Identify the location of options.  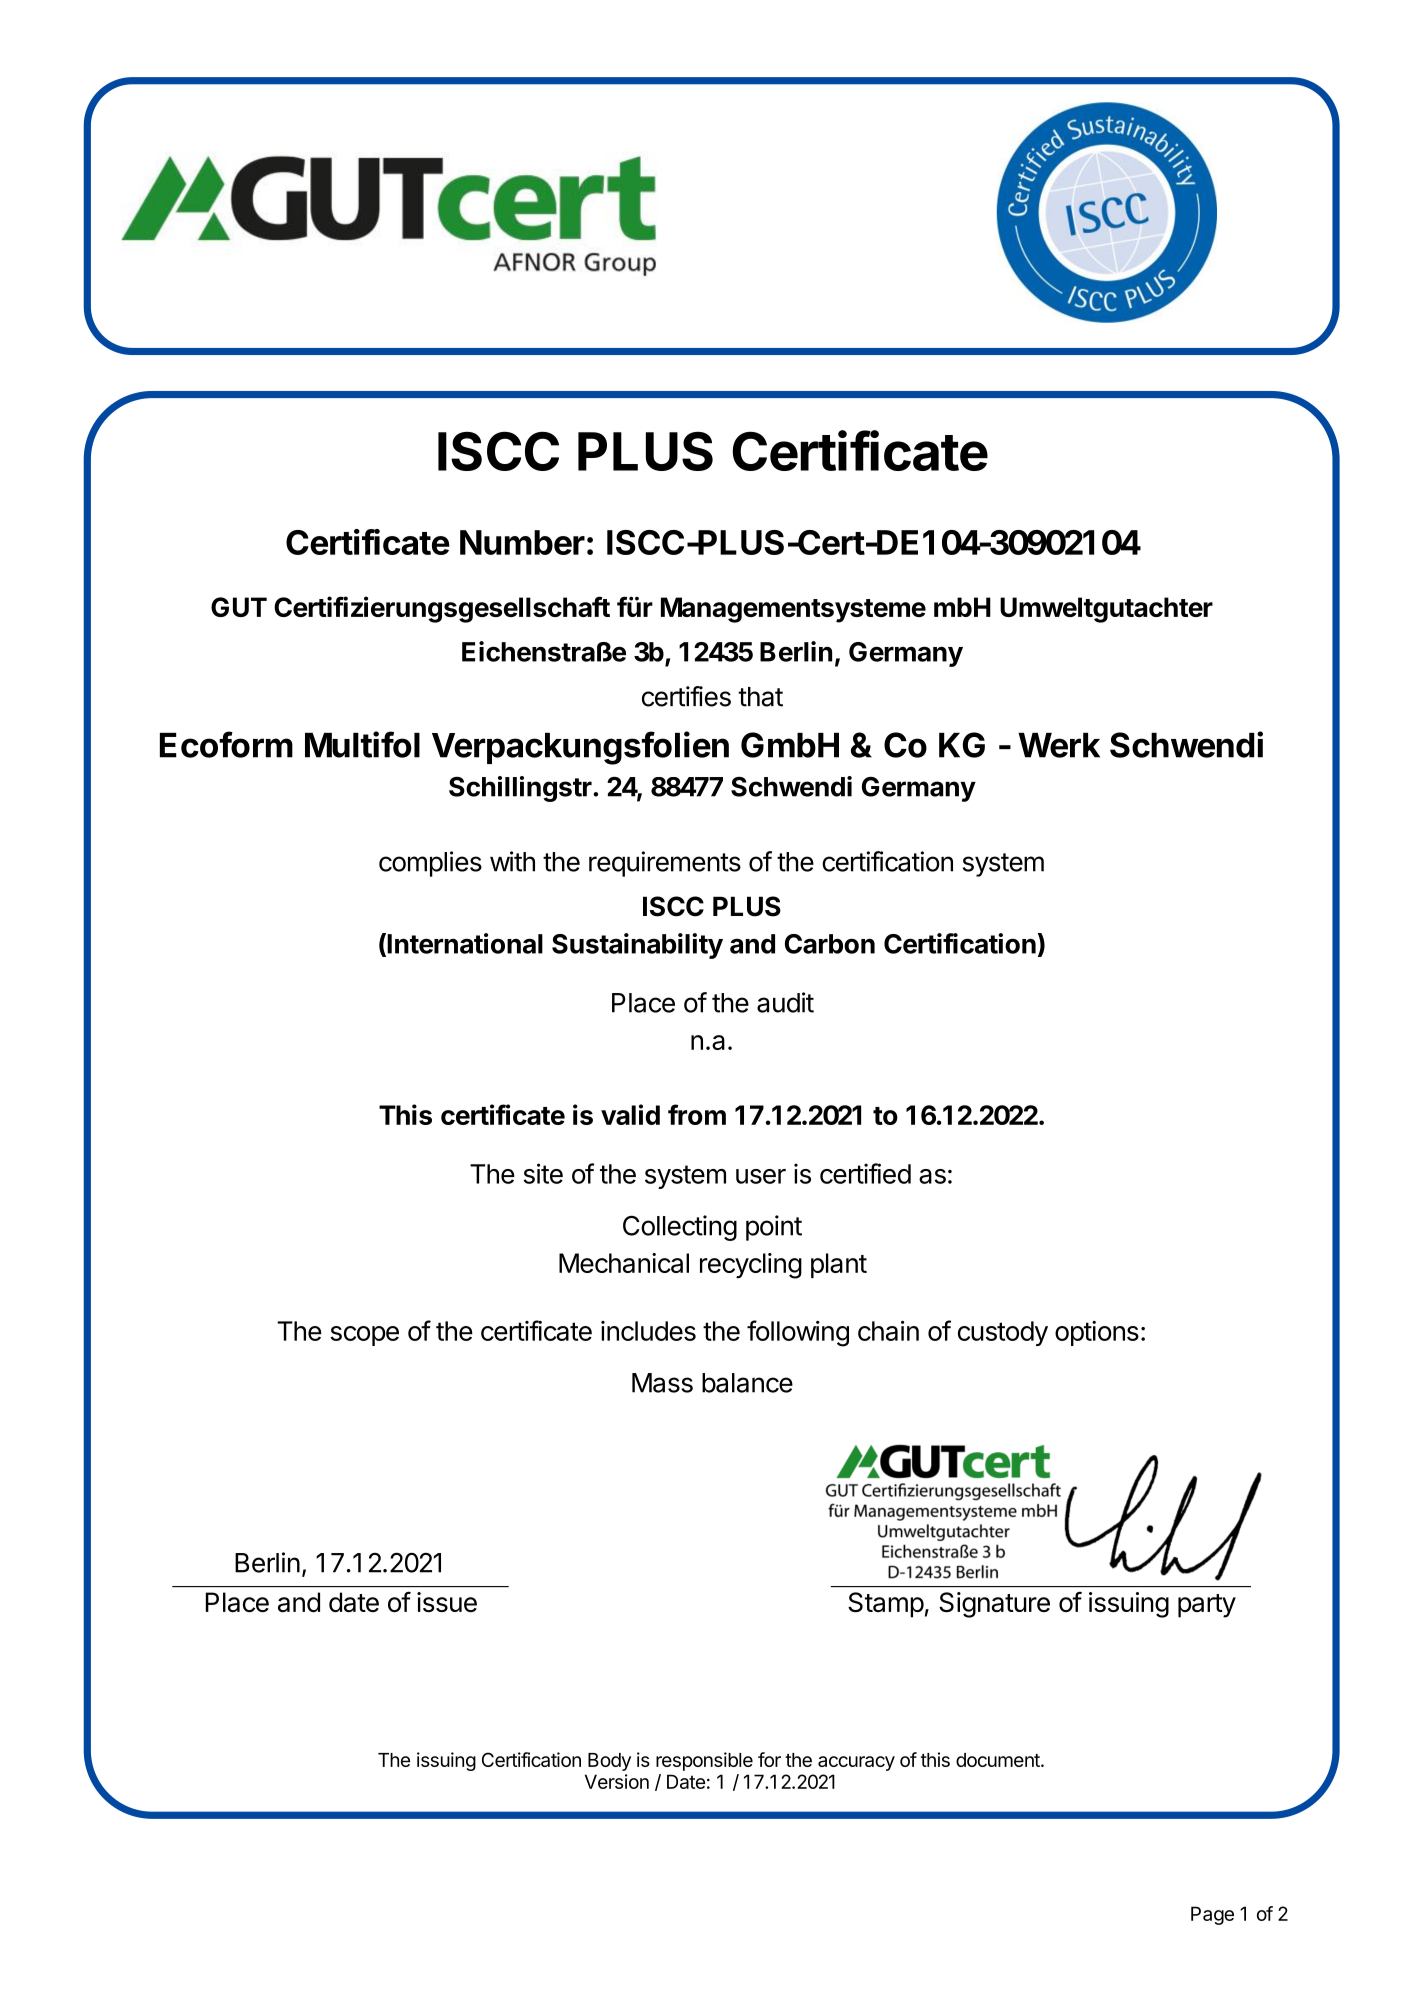
(1097, 1333).
